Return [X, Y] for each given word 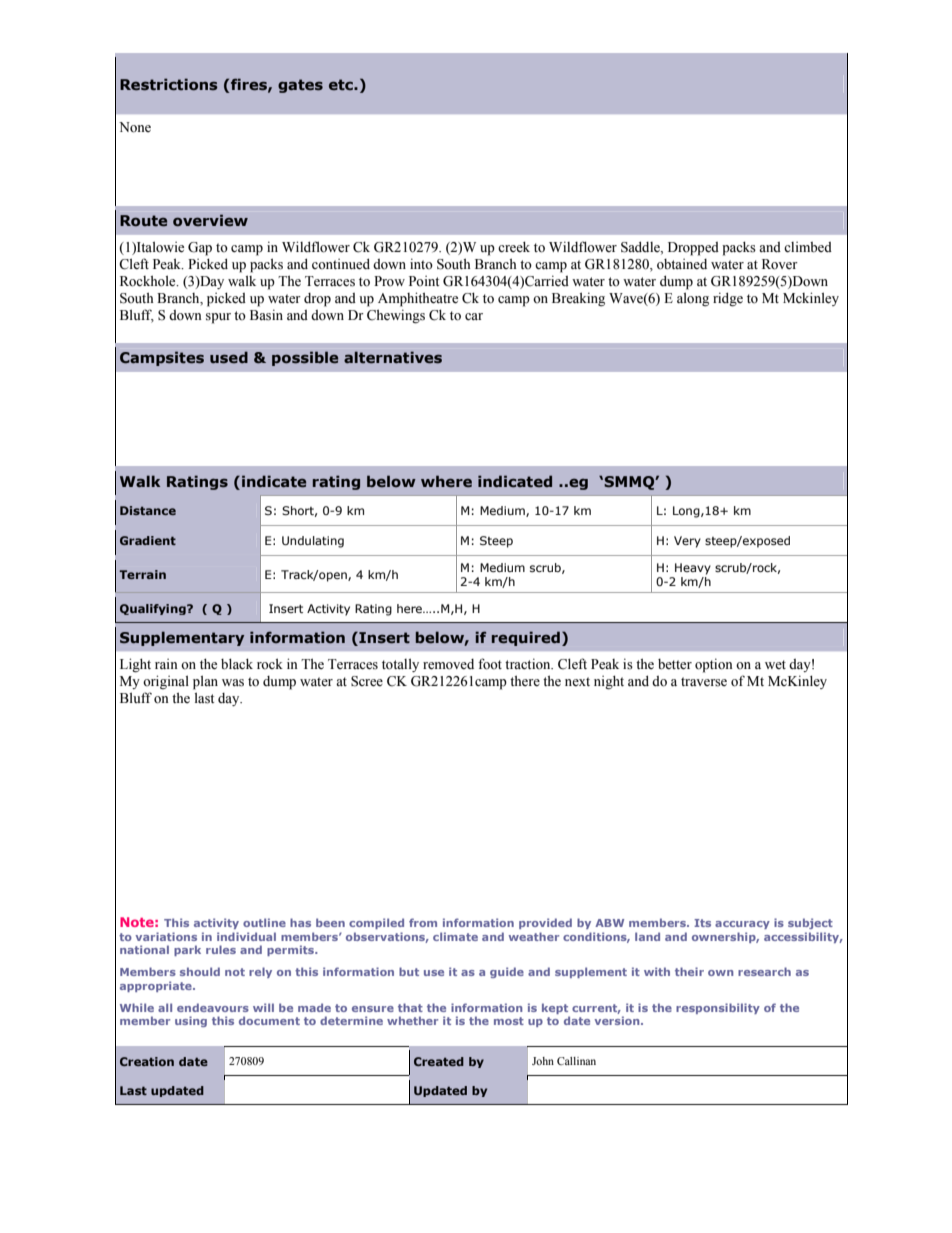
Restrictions [169, 84]
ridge [728, 299]
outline [264, 922]
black [237, 664]
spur [218, 318]
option [714, 665]
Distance [148, 510]
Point [424, 281]
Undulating [313, 542]
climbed [808, 247]
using [191, 1021]
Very [687, 542]
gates [300, 86]
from [423, 922]
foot [490, 664]
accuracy [742, 925]
